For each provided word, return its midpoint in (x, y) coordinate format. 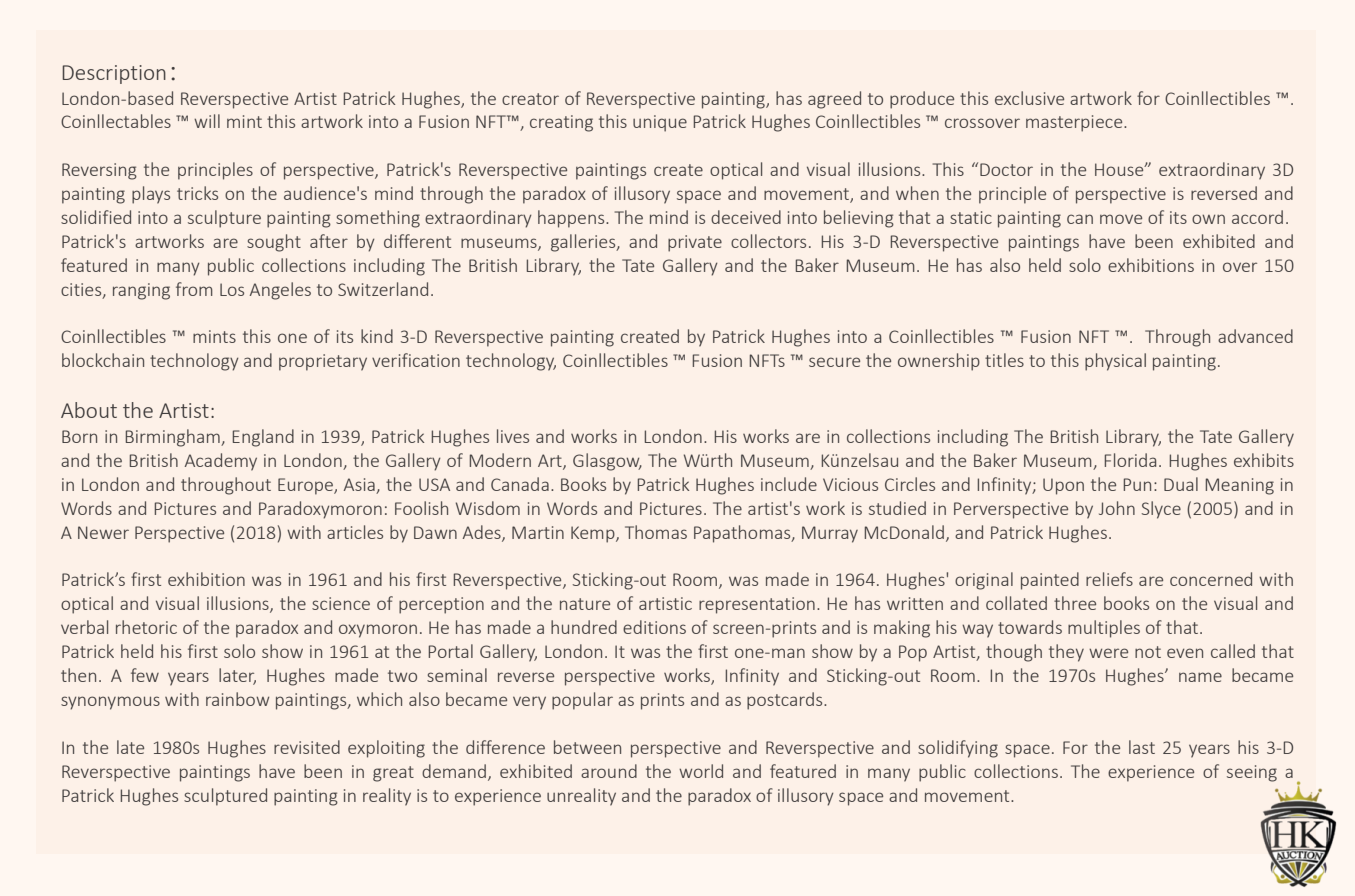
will (207, 121)
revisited (307, 747)
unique (660, 123)
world (701, 771)
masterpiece (1075, 123)
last (1142, 747)
